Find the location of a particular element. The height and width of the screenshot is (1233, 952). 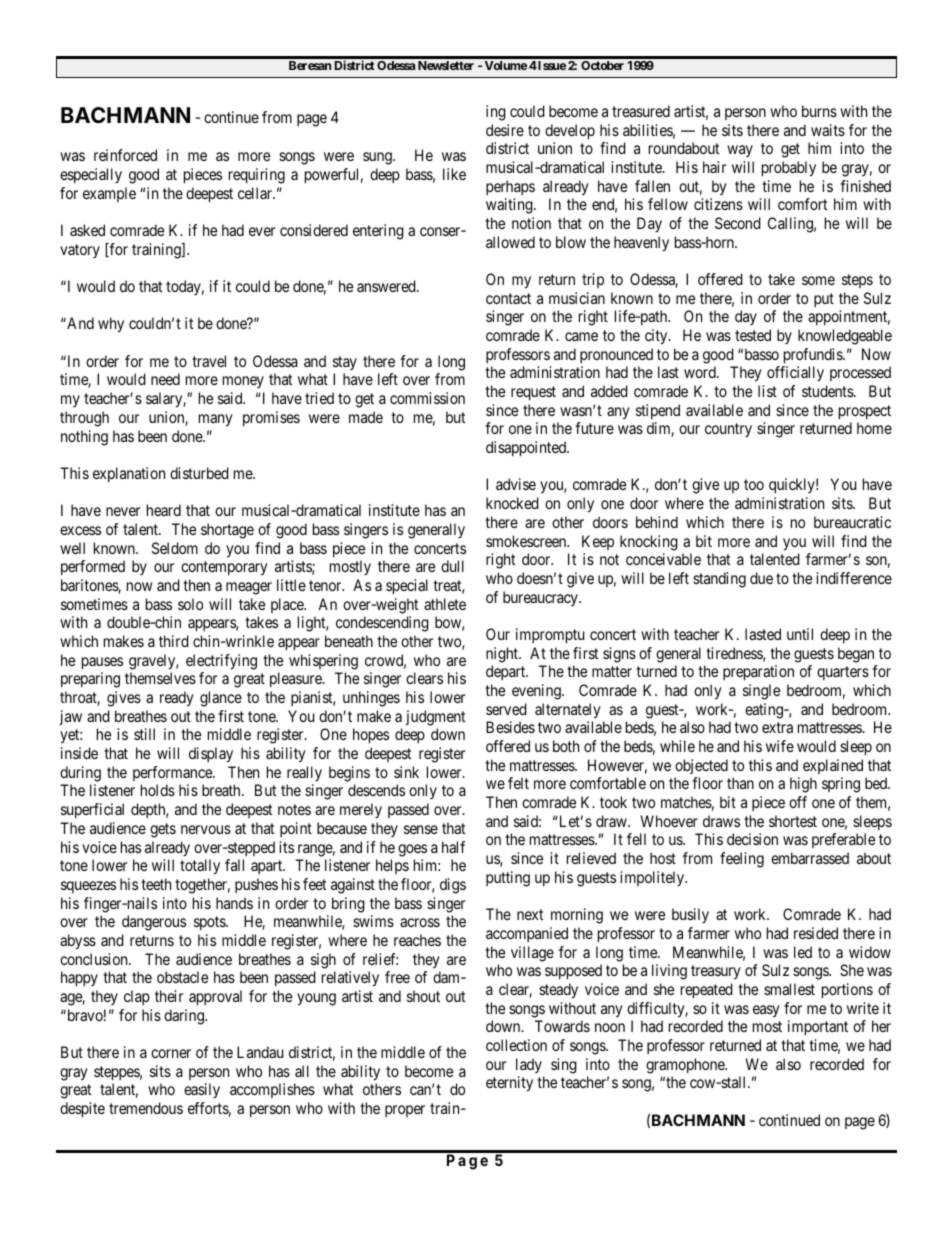

shortest is located at coordinates (793, 821).
